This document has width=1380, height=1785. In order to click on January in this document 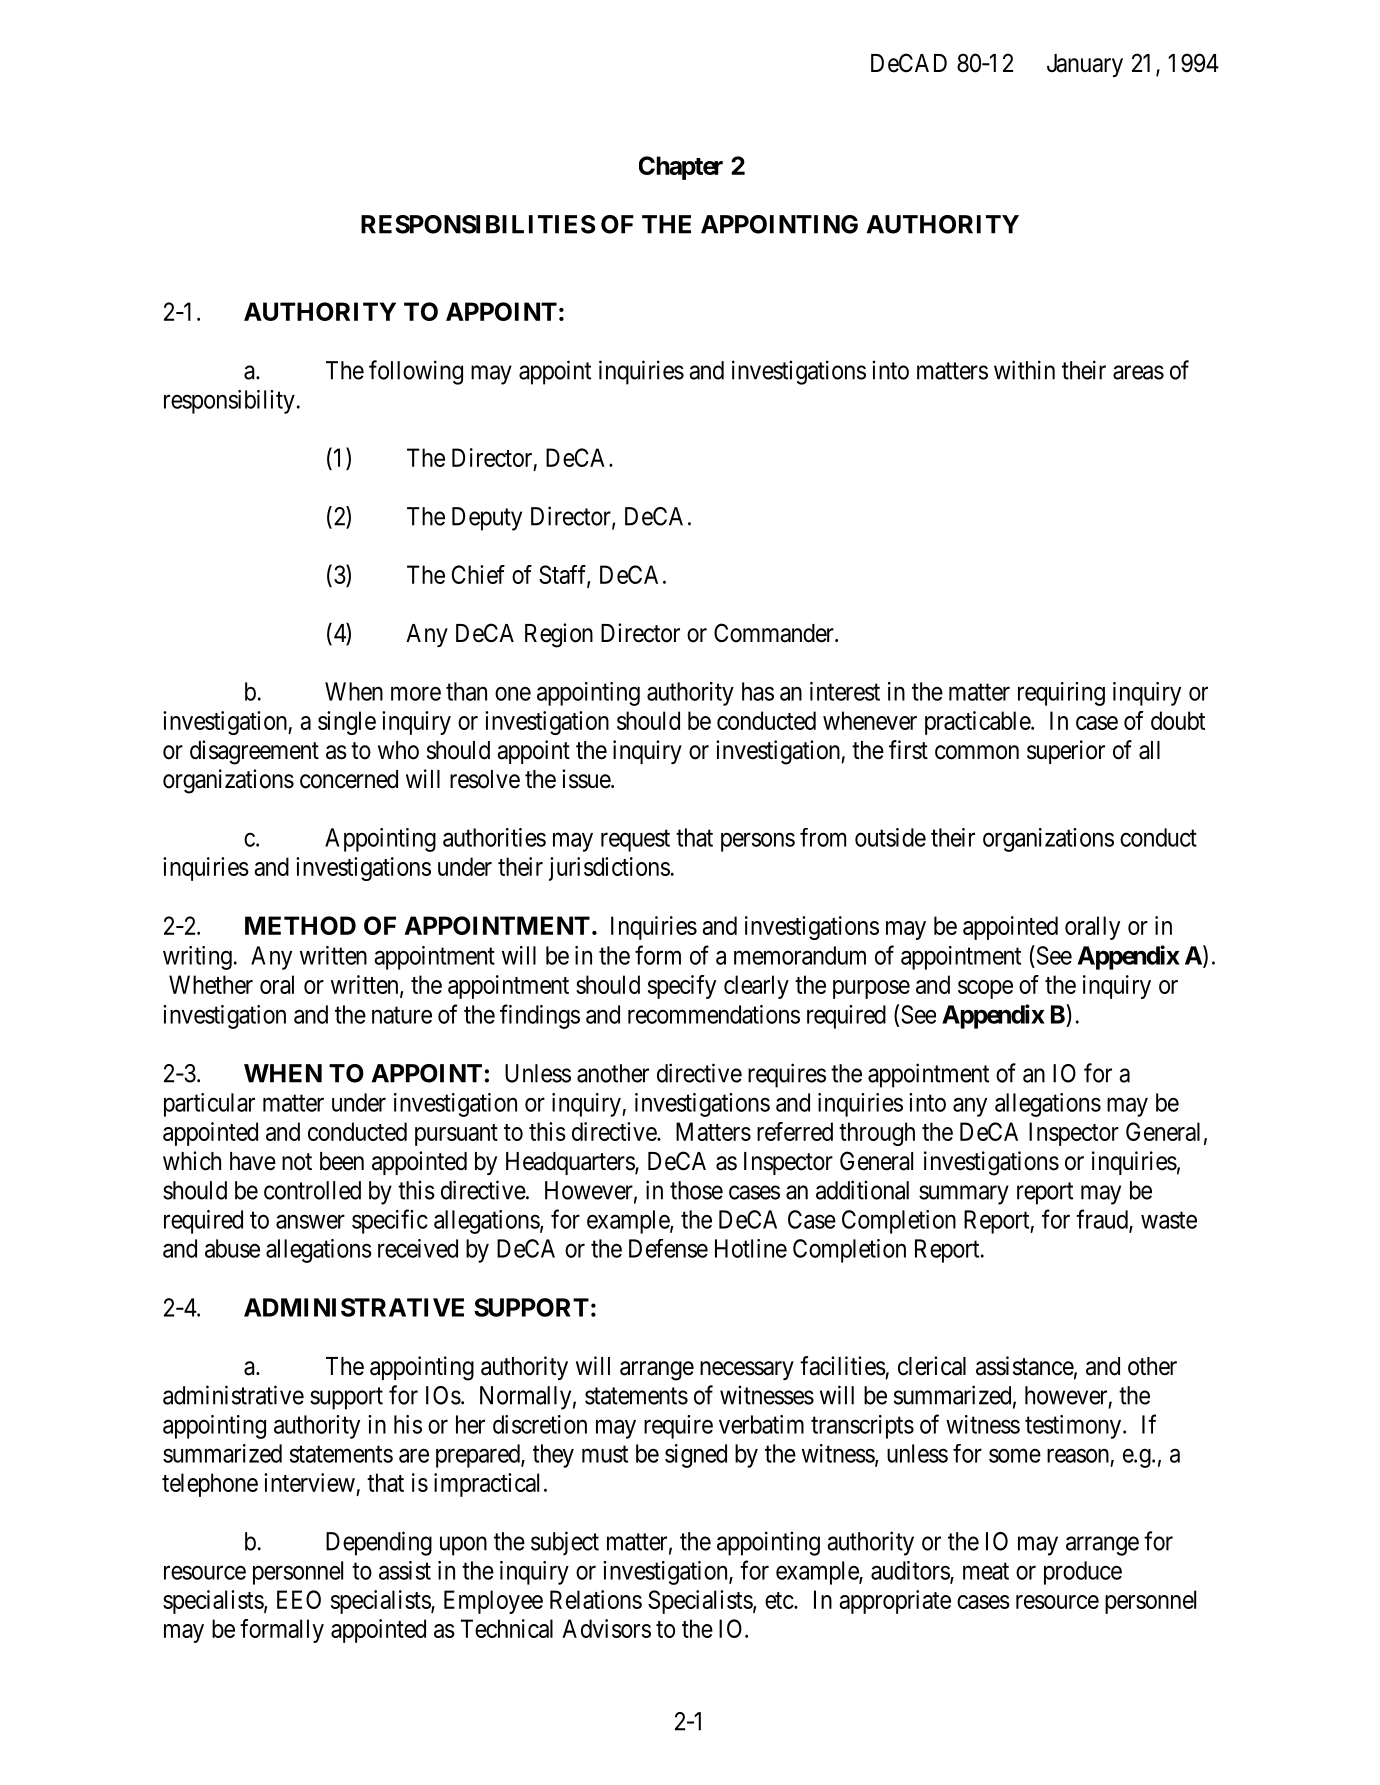, I will do `click(1085, 65)`.
